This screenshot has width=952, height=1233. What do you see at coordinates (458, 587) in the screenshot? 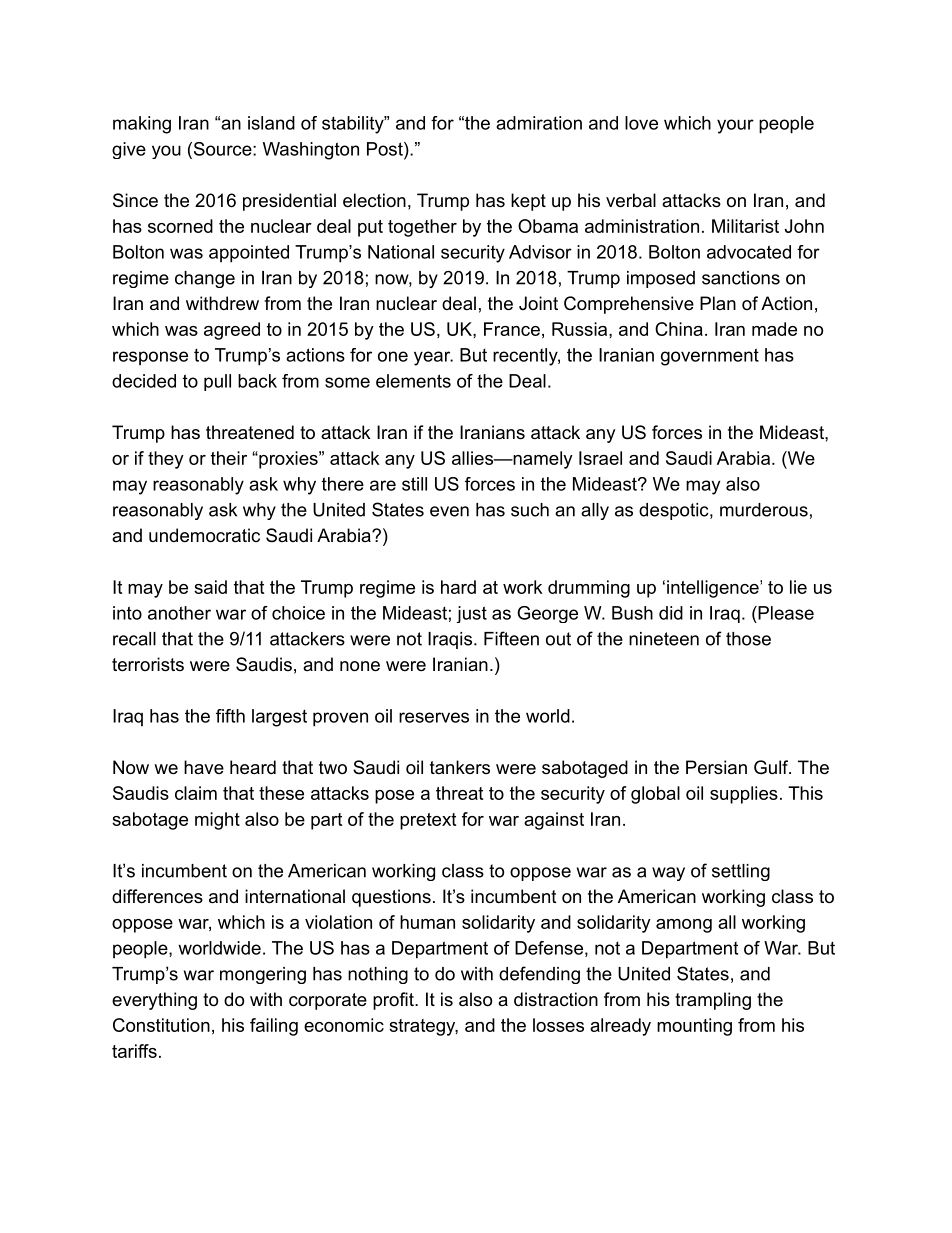
I see `hard` at bounding box center [458, 587].
